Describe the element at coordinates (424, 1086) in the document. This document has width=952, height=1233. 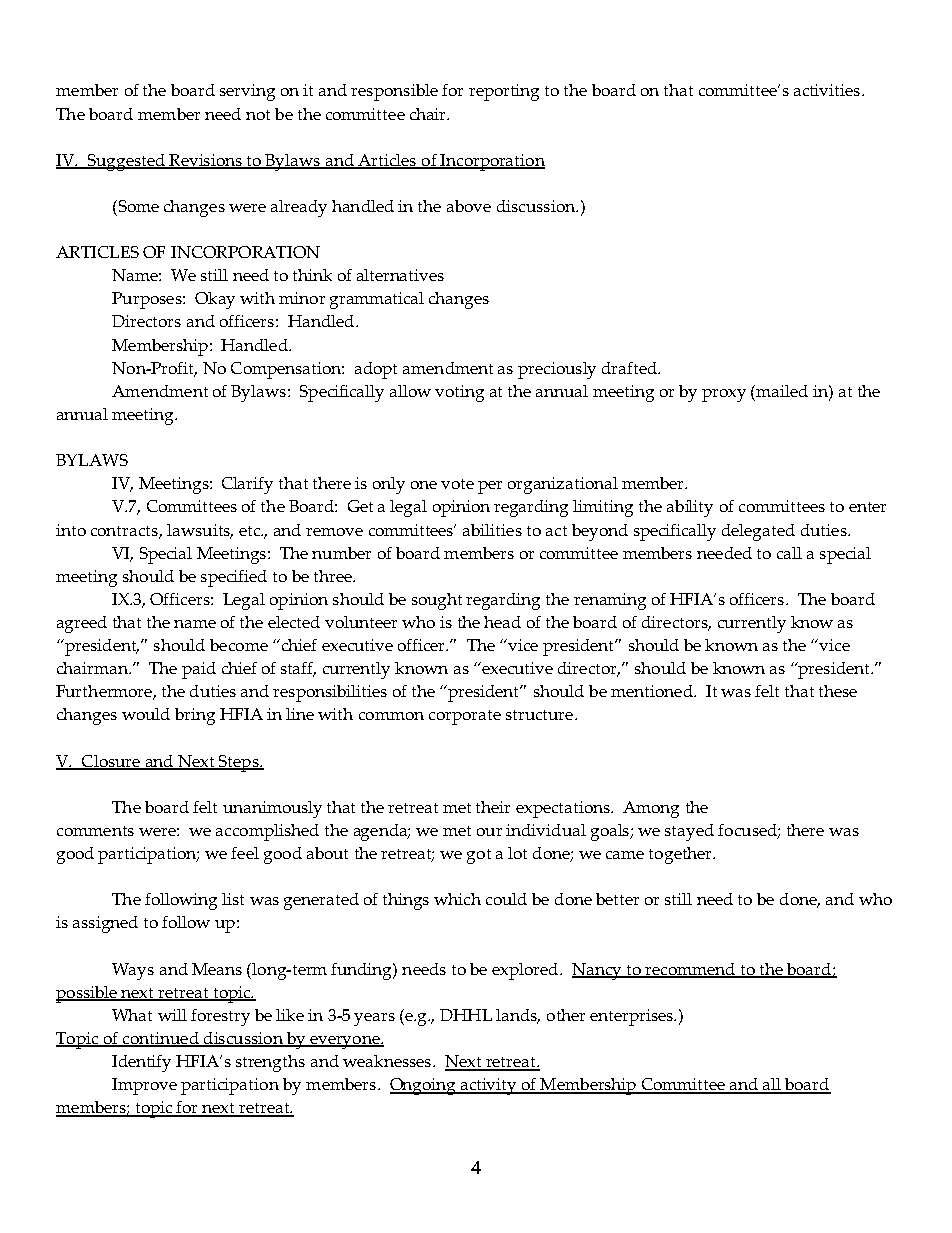
I see `Ongoing` at that location.
